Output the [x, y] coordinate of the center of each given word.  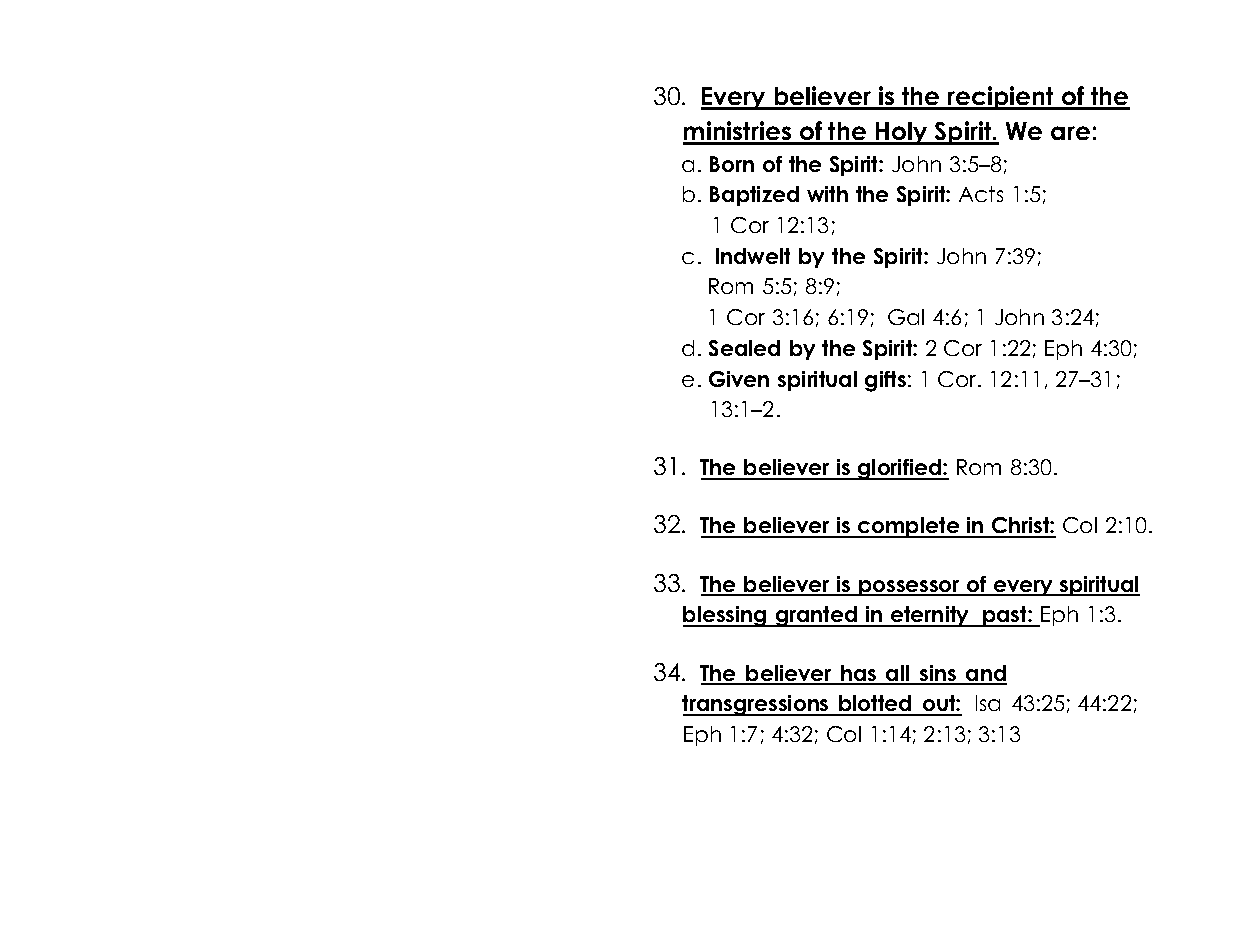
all [898, 674]
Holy [902, 133]
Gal [906, 317]
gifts [885, 381]
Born [732, 164]
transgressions [756, 705]
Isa [988, 703]
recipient [1001, 98]
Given [739, 379]
